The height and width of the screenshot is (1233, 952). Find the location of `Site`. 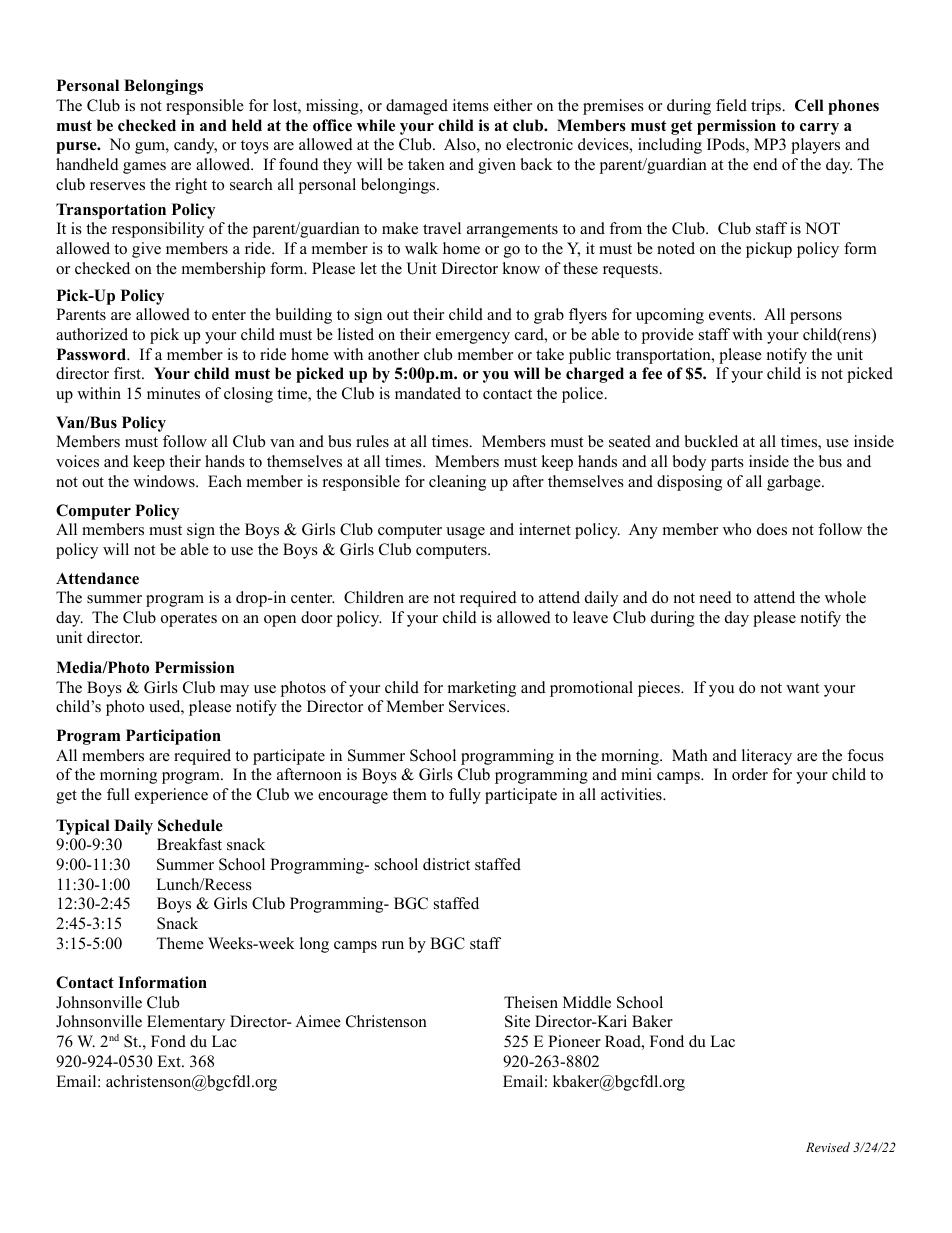

Site is located at coordinates (517, 1021).
